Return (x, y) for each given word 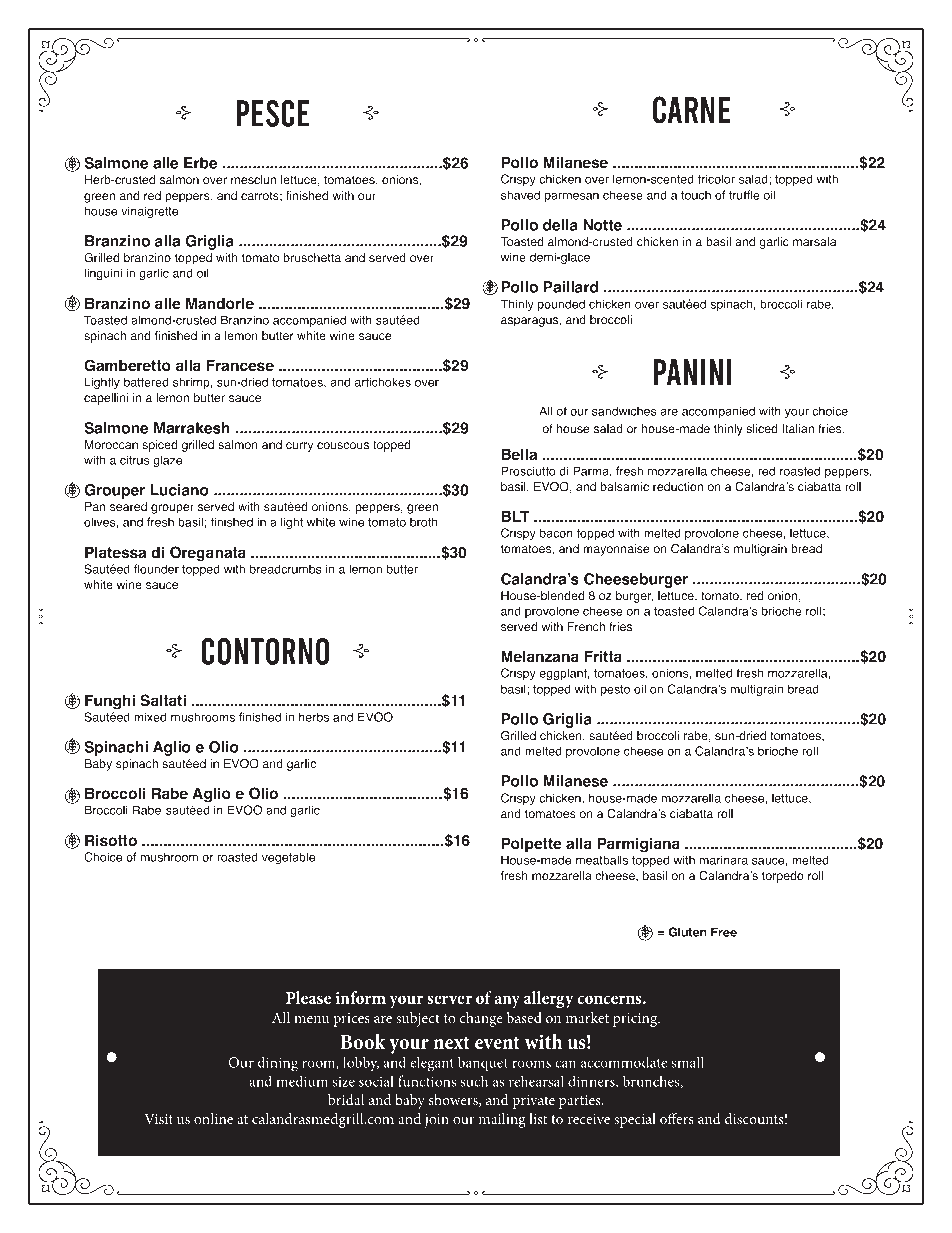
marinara (724, 860)
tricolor (716, 179)
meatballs (602, 860)
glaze (167, 461)
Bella (519, 455)
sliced (762, 429)
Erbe (200, 163)
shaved (520, 195)
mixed (150, 717)
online (213, 1118)
